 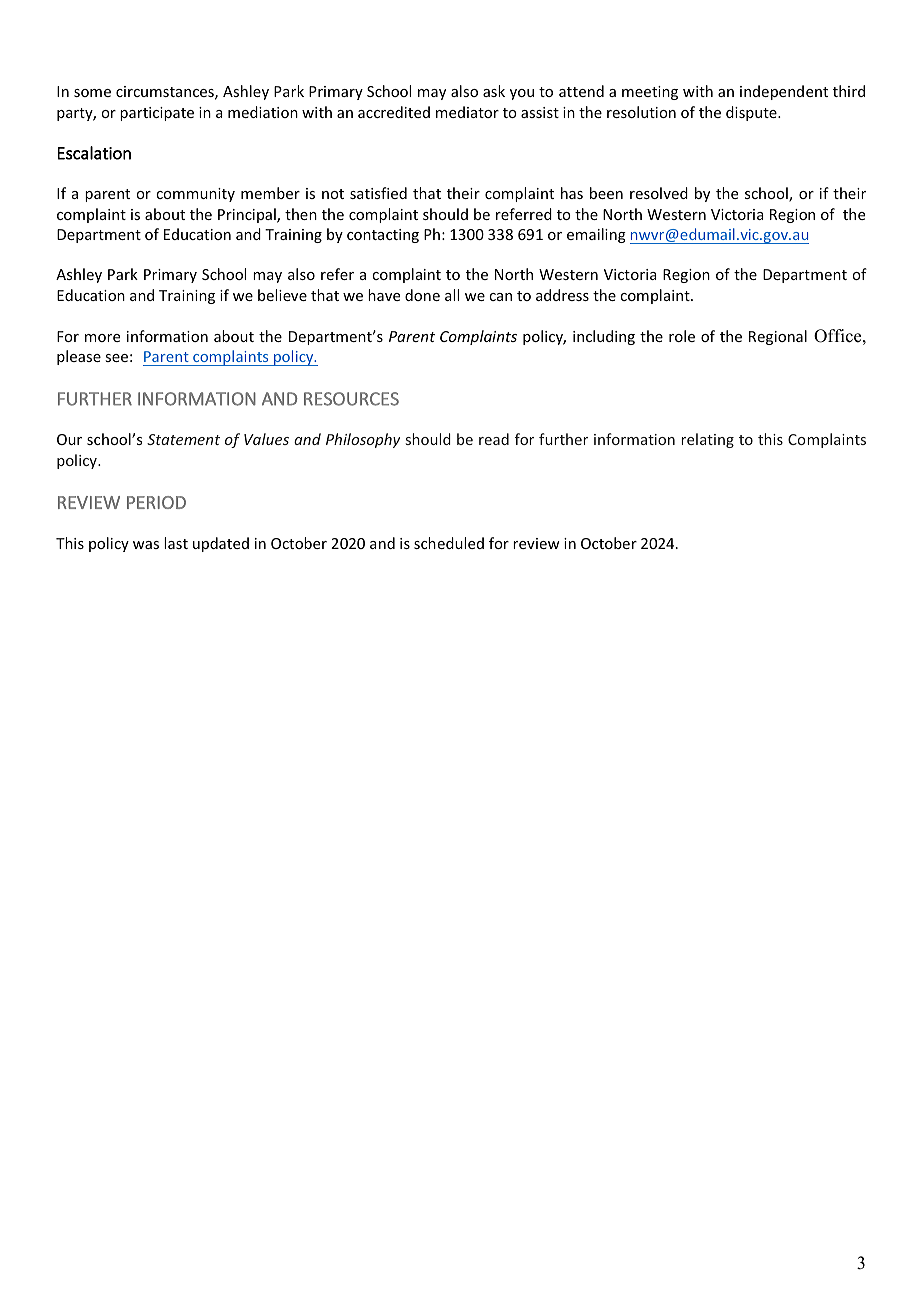 I want to click on relating, so click(x=707, y=440).
